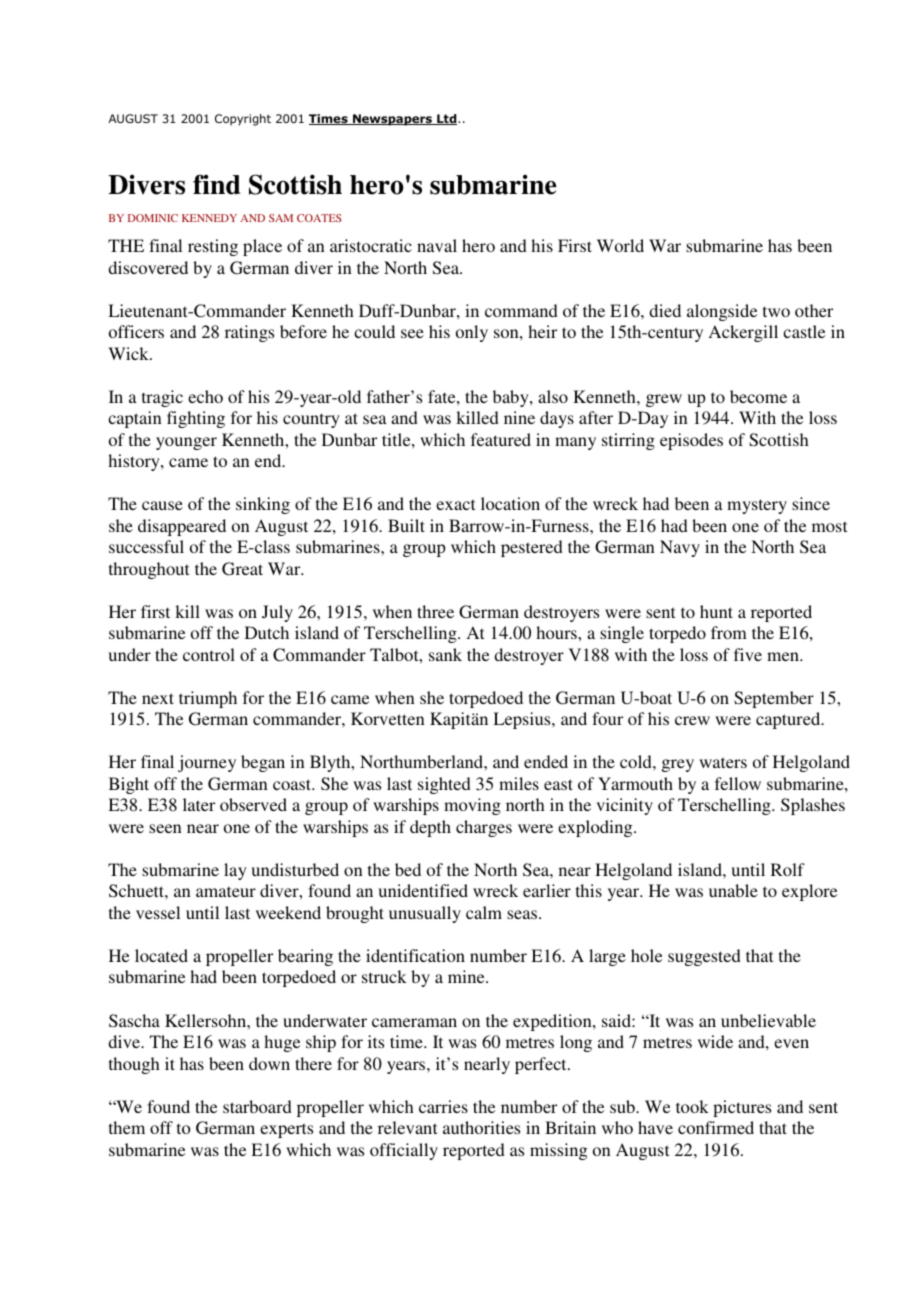 The height and width of the screenshot is (1308, 924). Describe the element at coordinates (257, 1106) in the screenshot. I see `starboard` at that location.
